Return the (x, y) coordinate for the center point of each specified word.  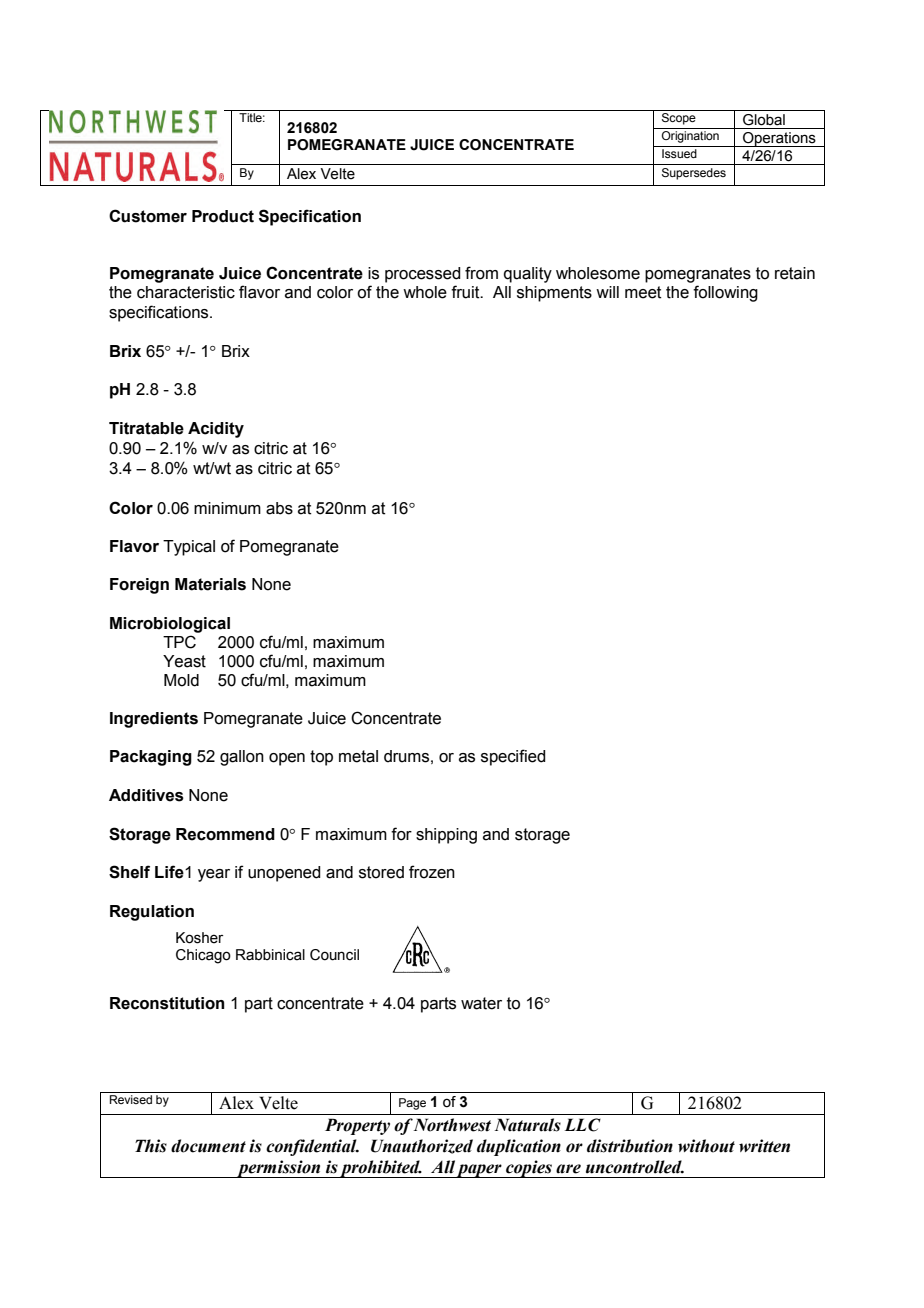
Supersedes (694, 174)
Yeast (184, 661)
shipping (446, 836)
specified (513, 757)
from (481, 273)
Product (223, 216)
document (208, 1146)
